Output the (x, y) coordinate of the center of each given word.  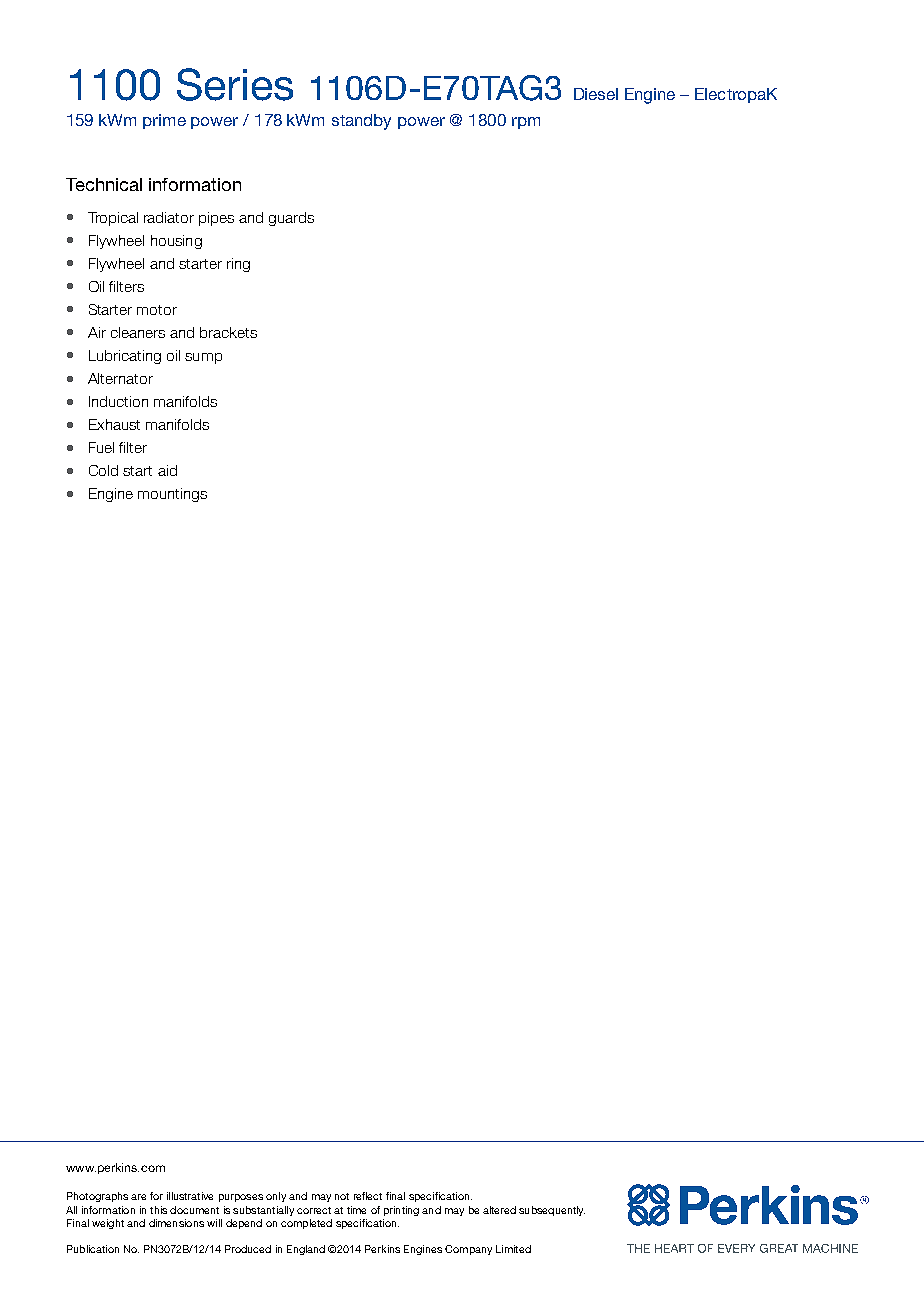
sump (203, 358)
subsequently (552, 1211)
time (356, 1210)
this (158, 1210)
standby (361, 122)
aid (167, 470)
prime (164, 121)
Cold (103, 470)
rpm (526, 123)
